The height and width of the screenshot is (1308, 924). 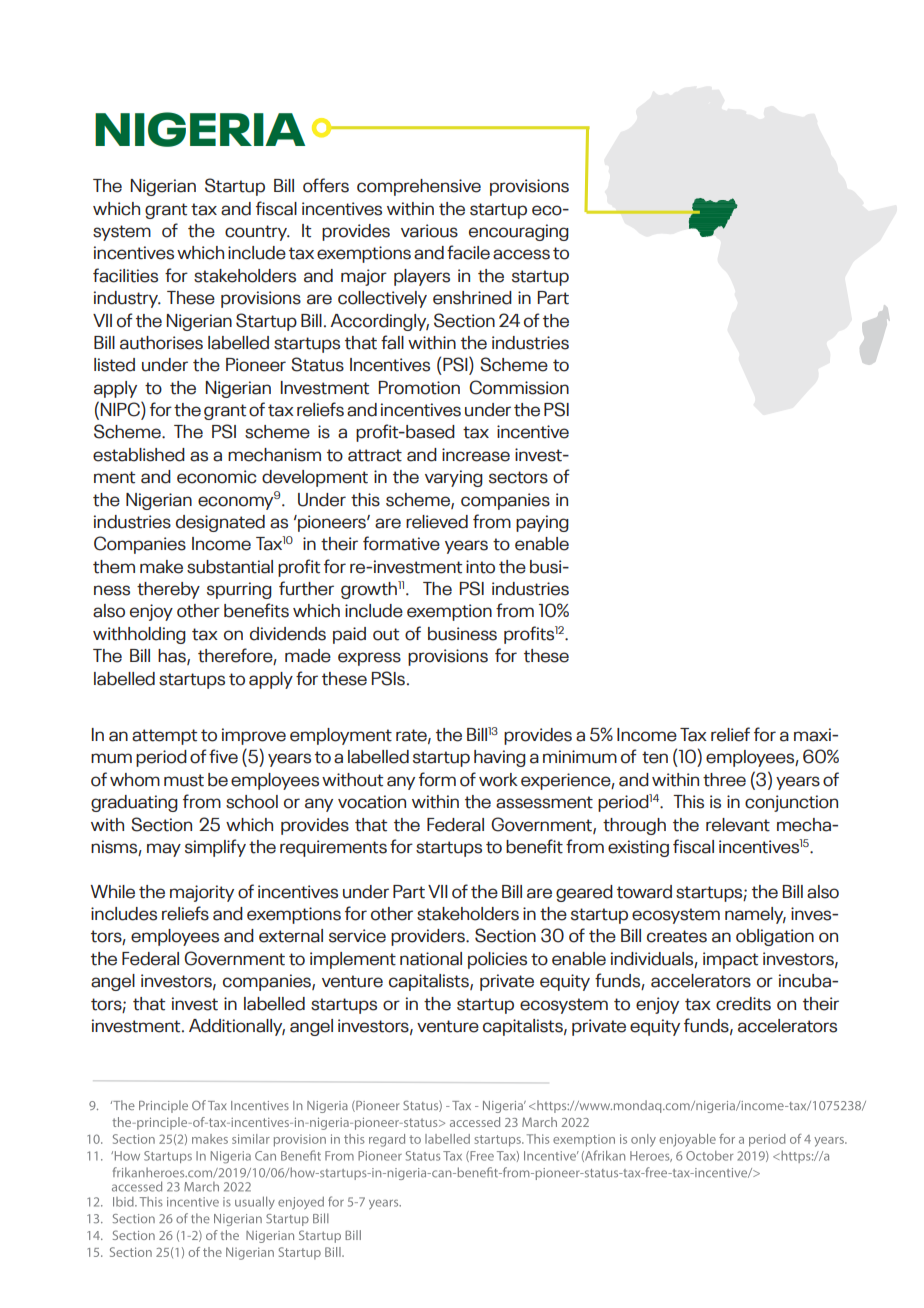 I want to click on country, so click(x=257, y=233).
